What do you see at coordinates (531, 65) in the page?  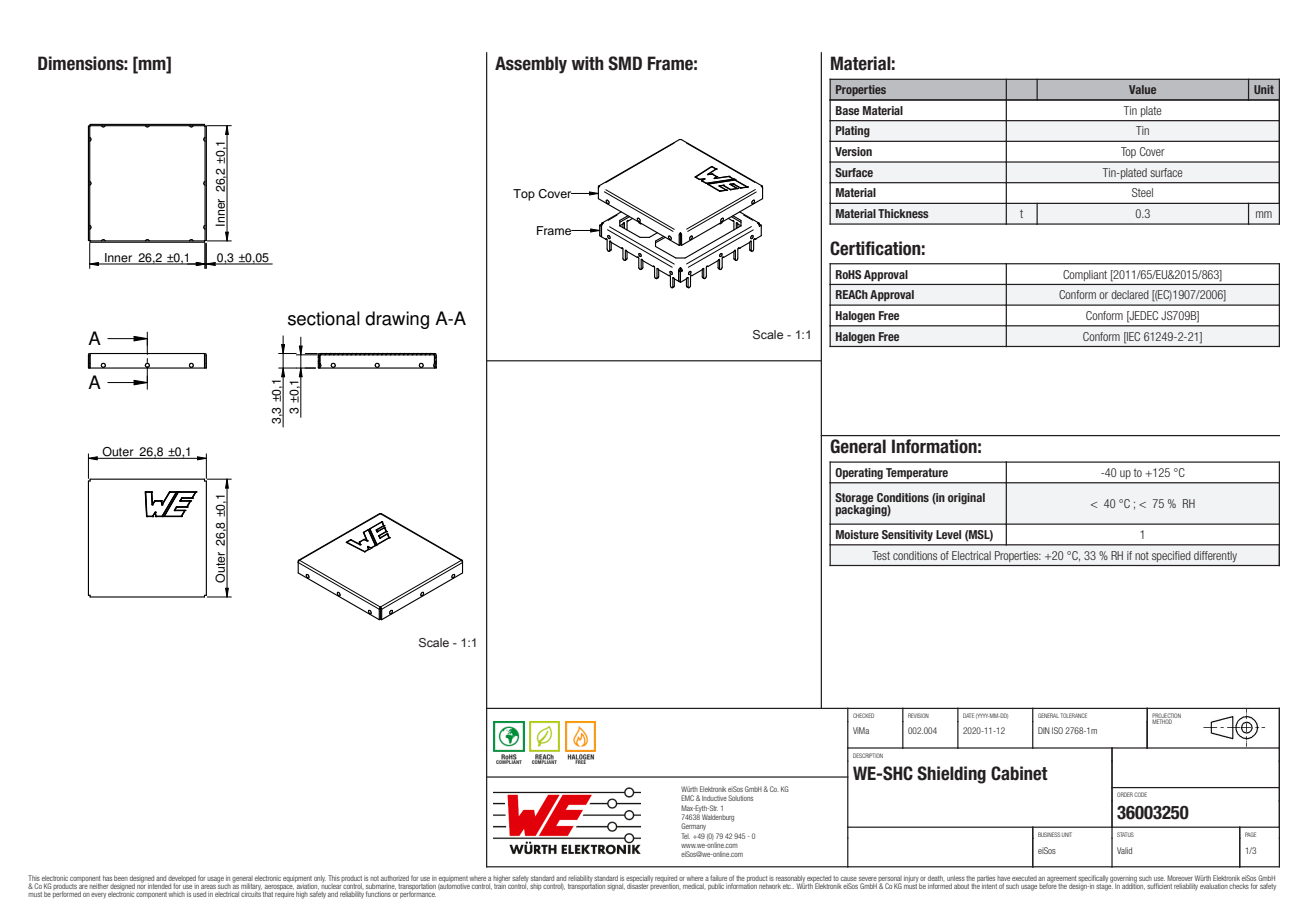 I see `Assembly` at bounding box center [531, 65].
